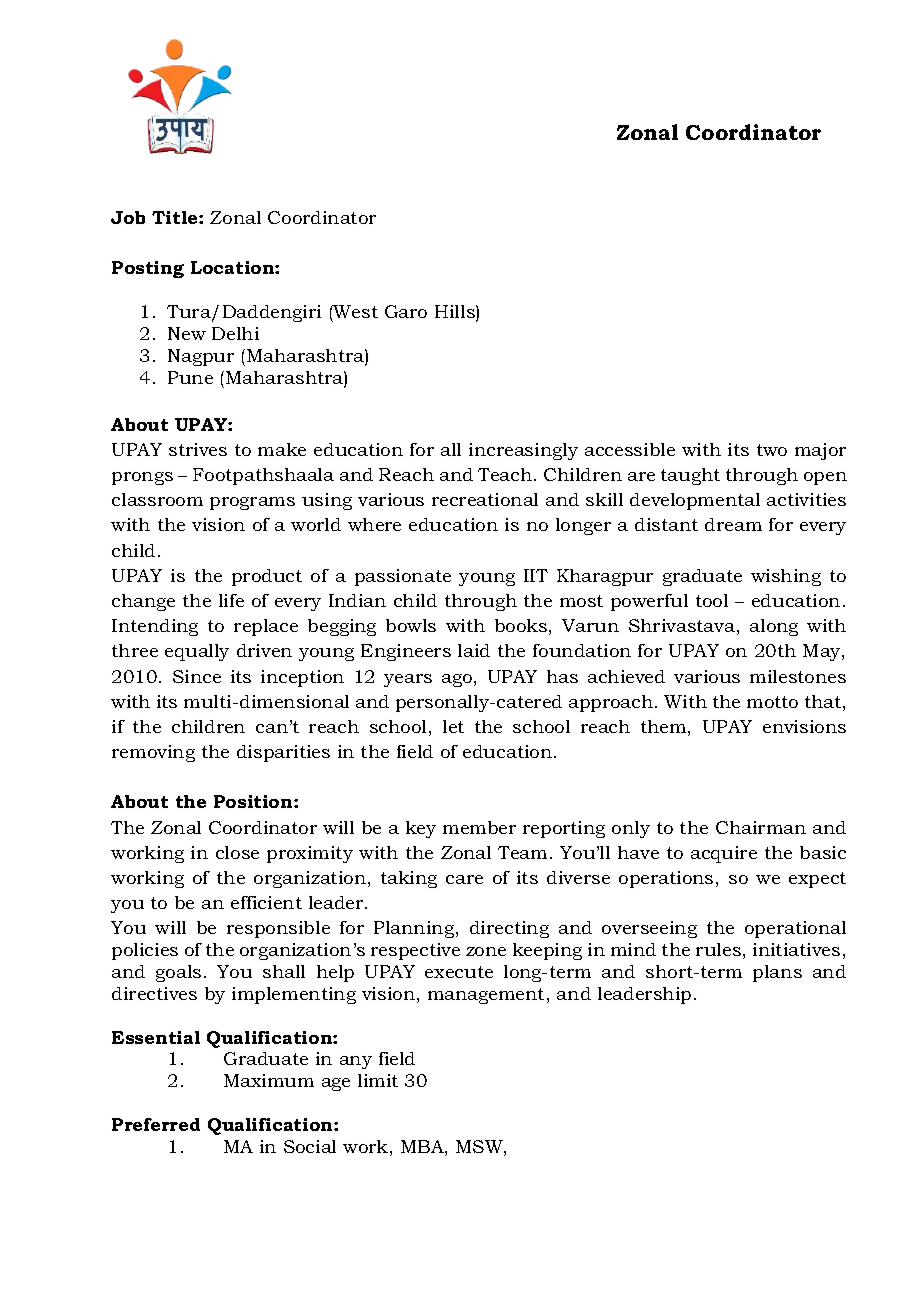 The width and height of the screenshot is (924, 1308). Describe the element at coordinates (406, 311) in the screenshot. I see `Garo` at that location.
